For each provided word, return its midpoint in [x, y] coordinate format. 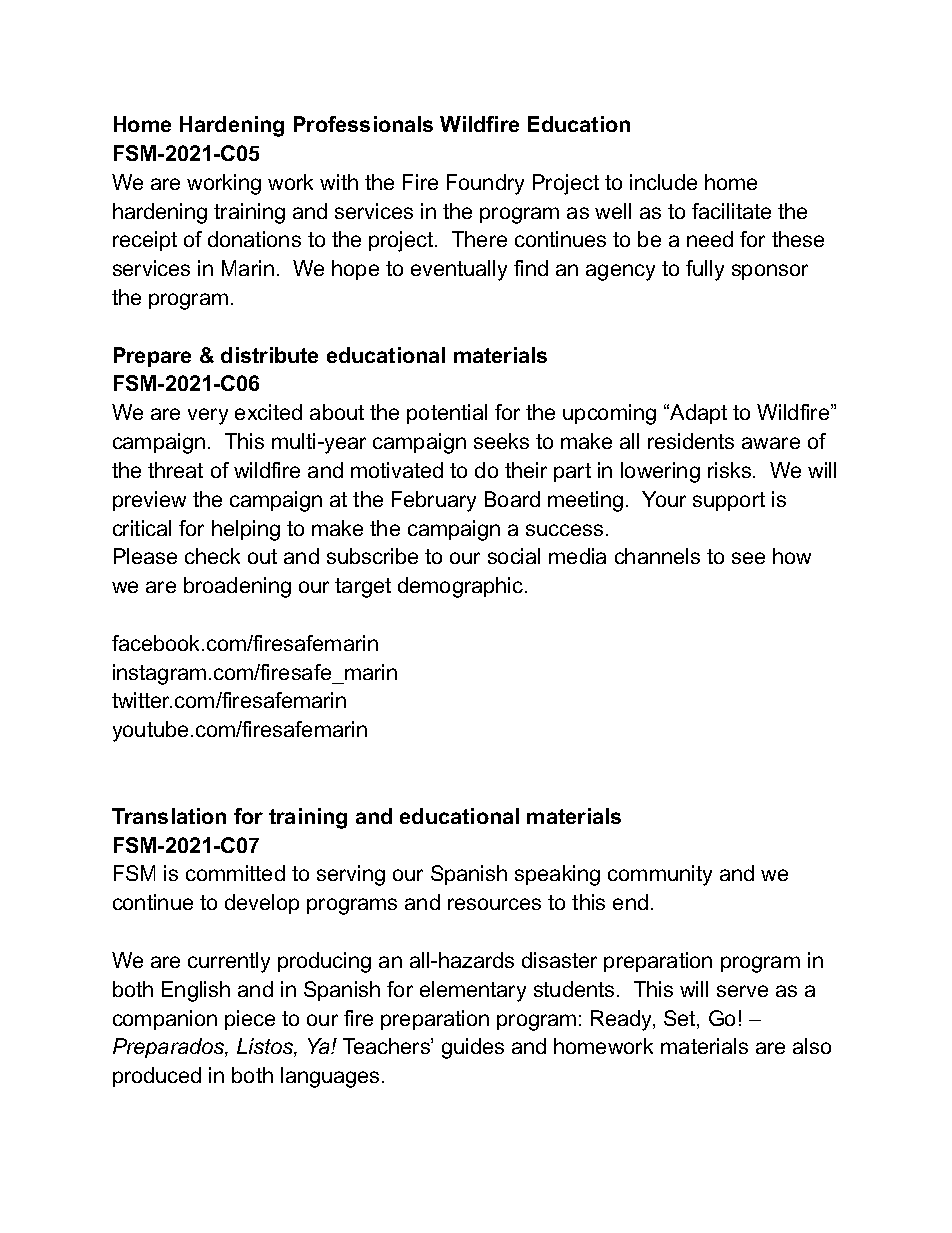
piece [250, 1020]
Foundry [485, 184]
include [663, 182]
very [208, 416]
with [339, 182]
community [660, 875]
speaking [557, 875]
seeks [501, 441]
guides [473, 1048]
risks [731, 470]
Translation [169, 816]
